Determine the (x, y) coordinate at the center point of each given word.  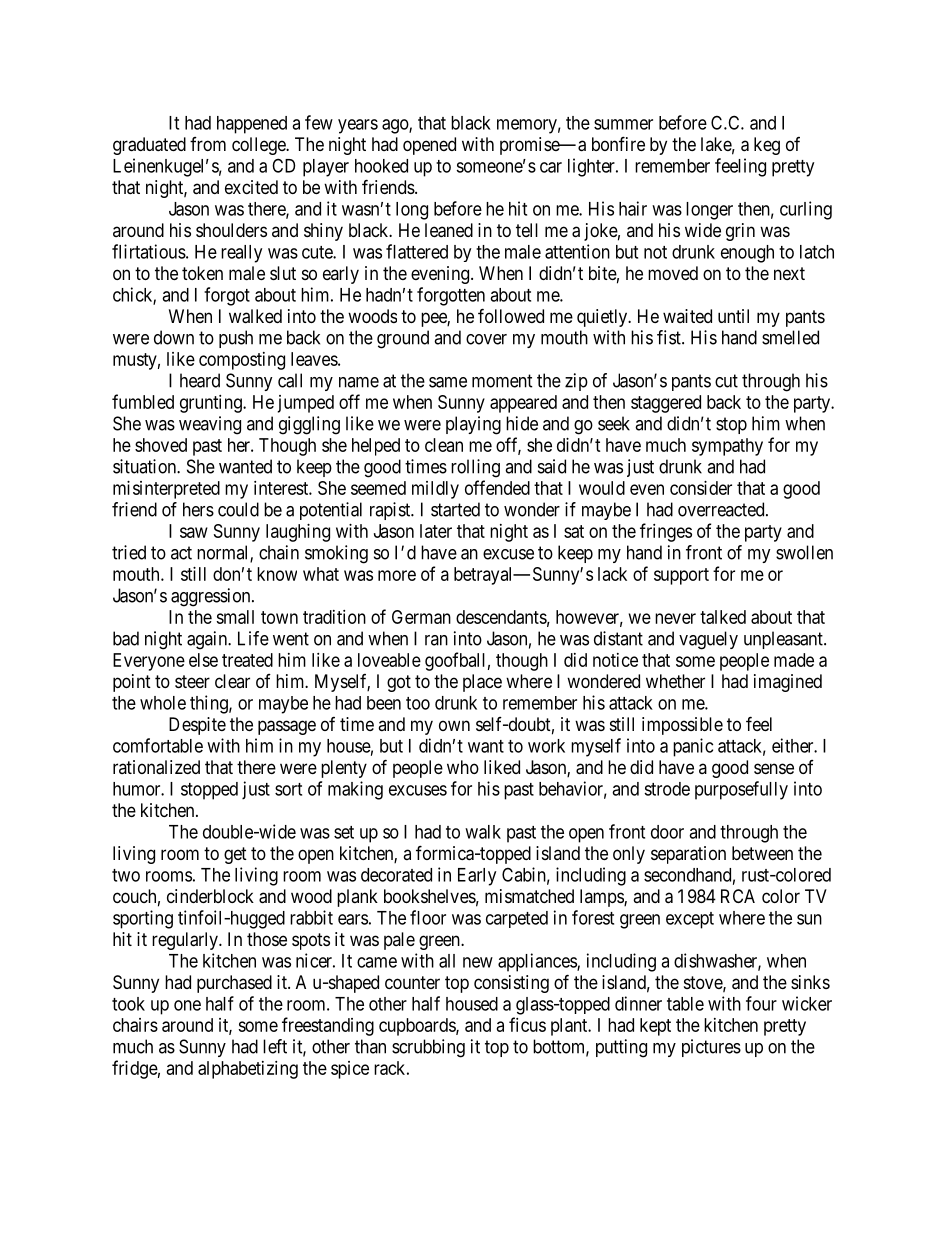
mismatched (529, 896)
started (455, 509)
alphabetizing (248, 1070)
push (236, 339)
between (762, 853)
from (208, 144)
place (482, 683)
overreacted (722, 509)
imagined (788, 683)
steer (192, 681)
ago (396, 126)
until (733, 316)
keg (767, 146)
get (235, 855)
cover (486, 339)
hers (198, 509)
